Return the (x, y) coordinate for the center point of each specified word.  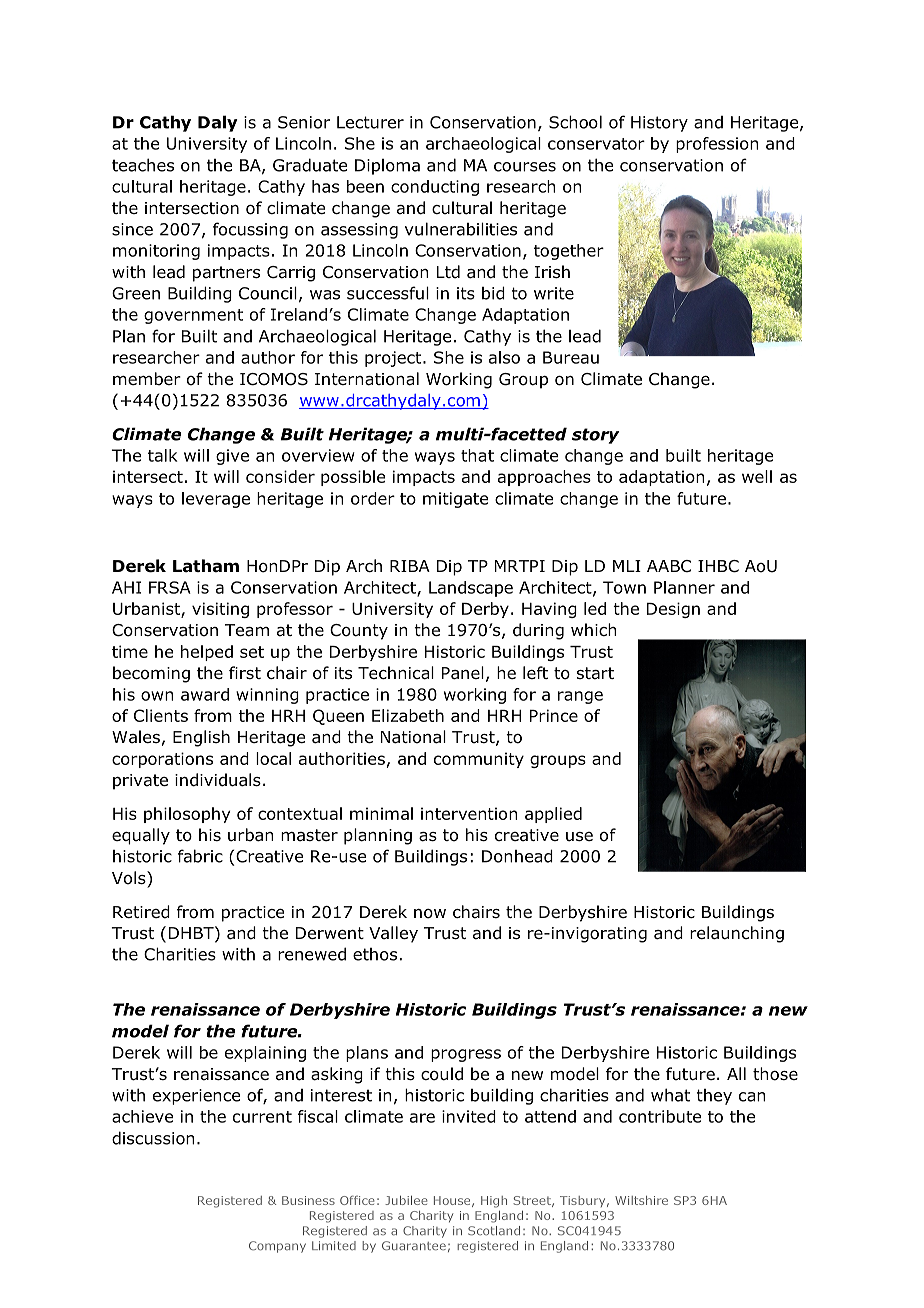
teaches (143, 165)
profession (717, 145)
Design (673, 610)
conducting (435, 188)
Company (277, 1247)
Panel (463, 673)
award (205, 694)
